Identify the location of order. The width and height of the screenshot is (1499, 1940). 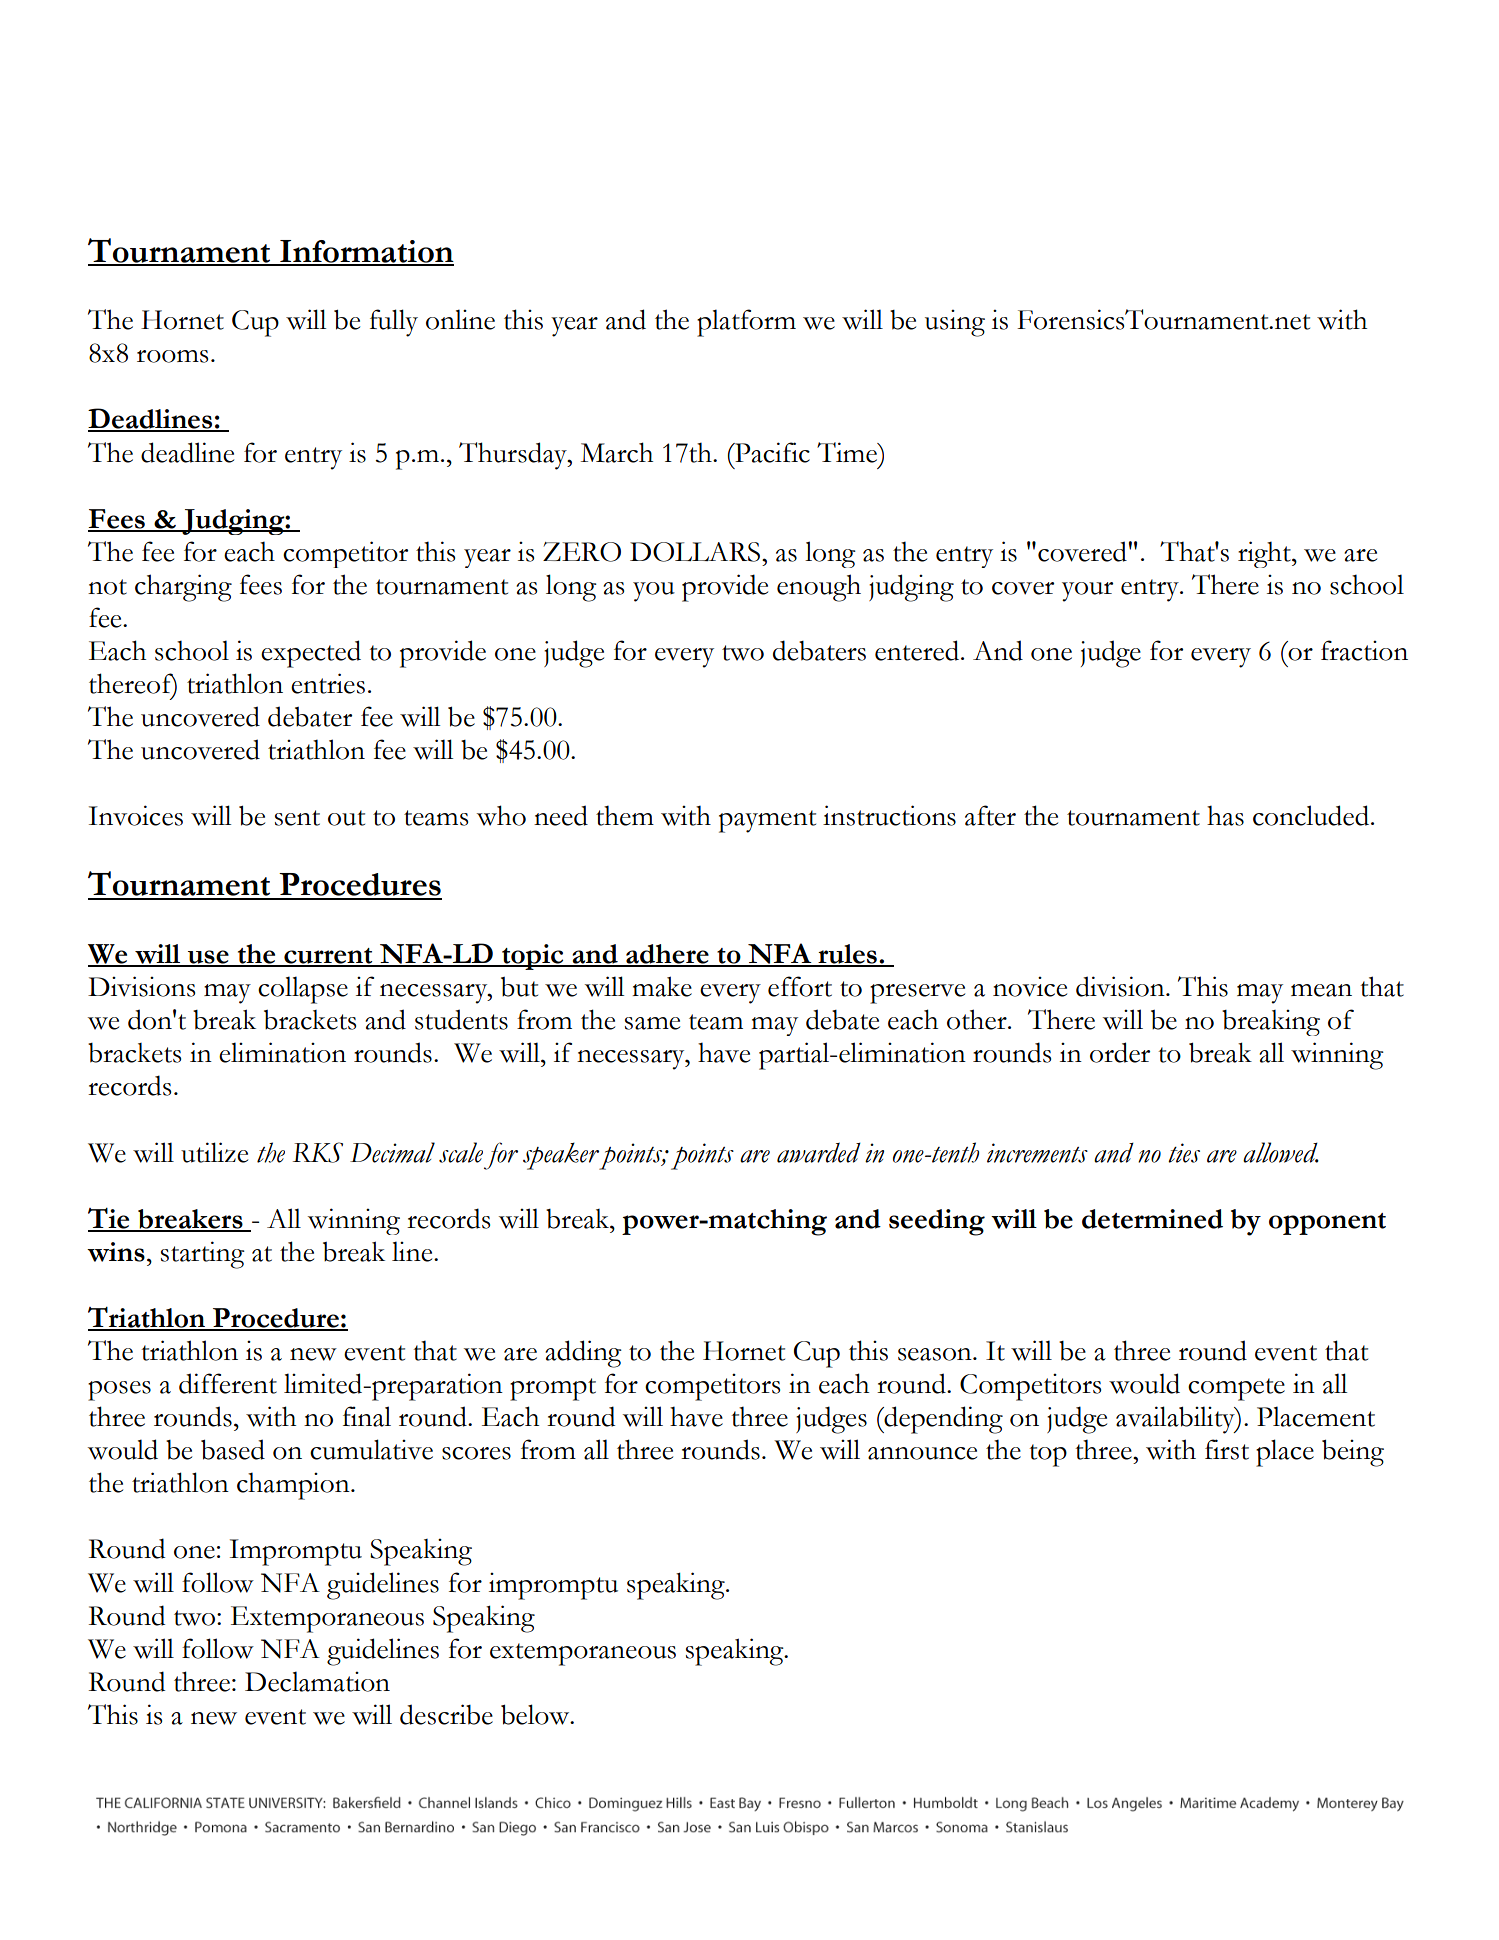
(1120, 1052).
